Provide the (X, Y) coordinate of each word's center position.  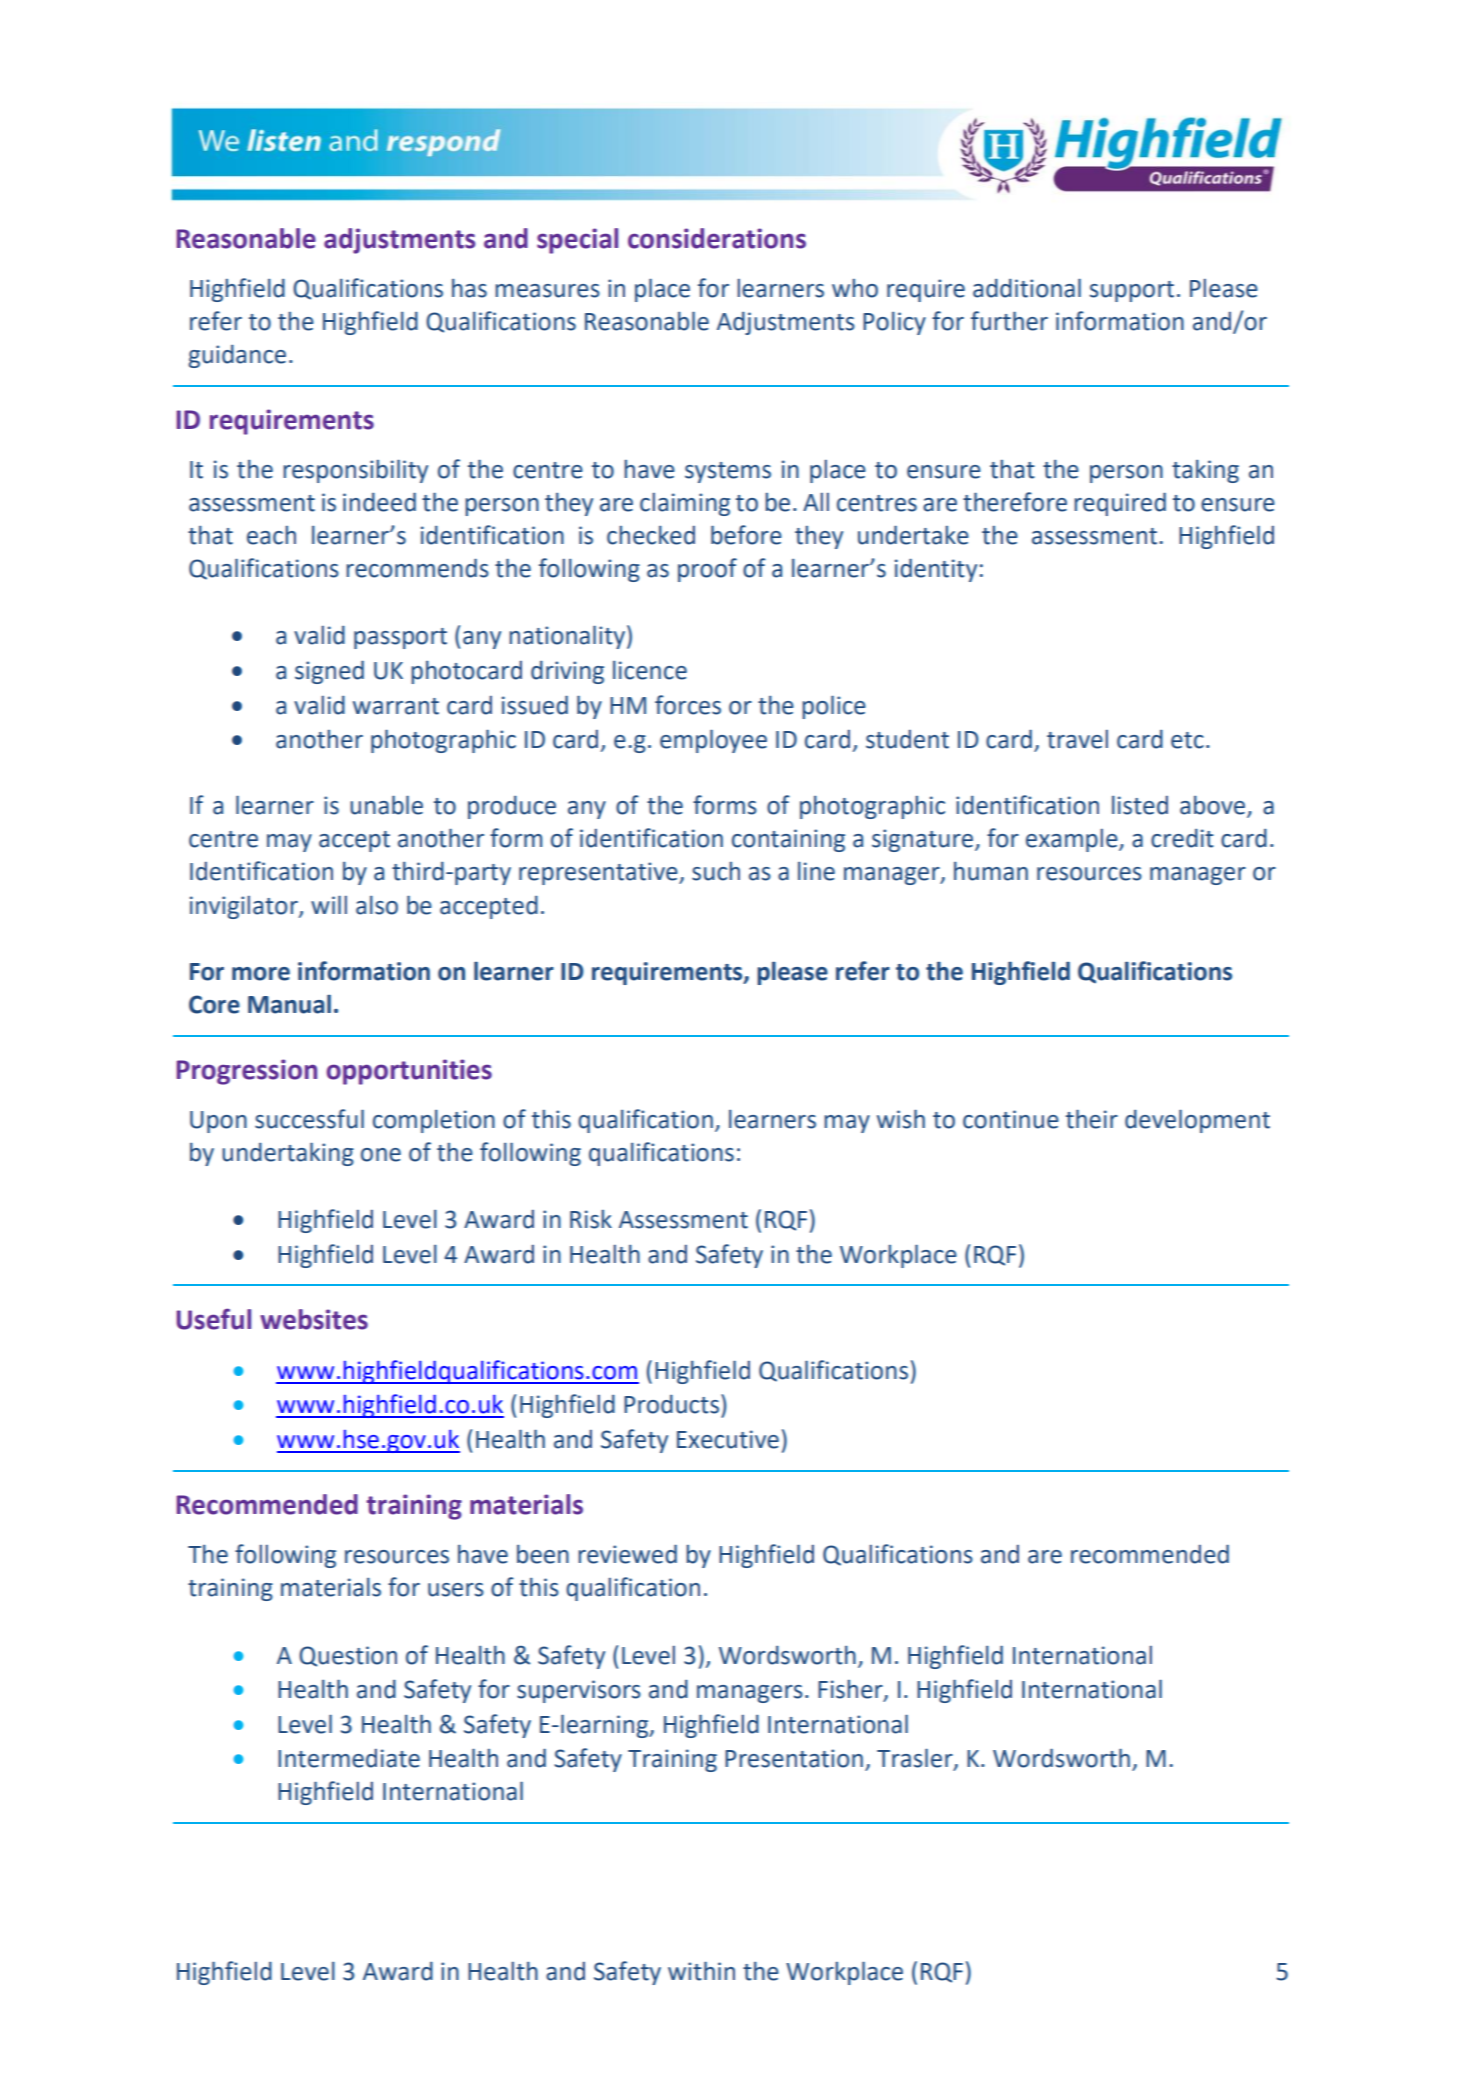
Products (671, 1404)
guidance (237, 356)
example (1073, 840)
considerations (717, 238)
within (701, 1971)
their (1092, 1119)
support (1132, 291)
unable (386, 805)
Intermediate (349, 1758)
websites (314, 1319)
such (716, 871)
